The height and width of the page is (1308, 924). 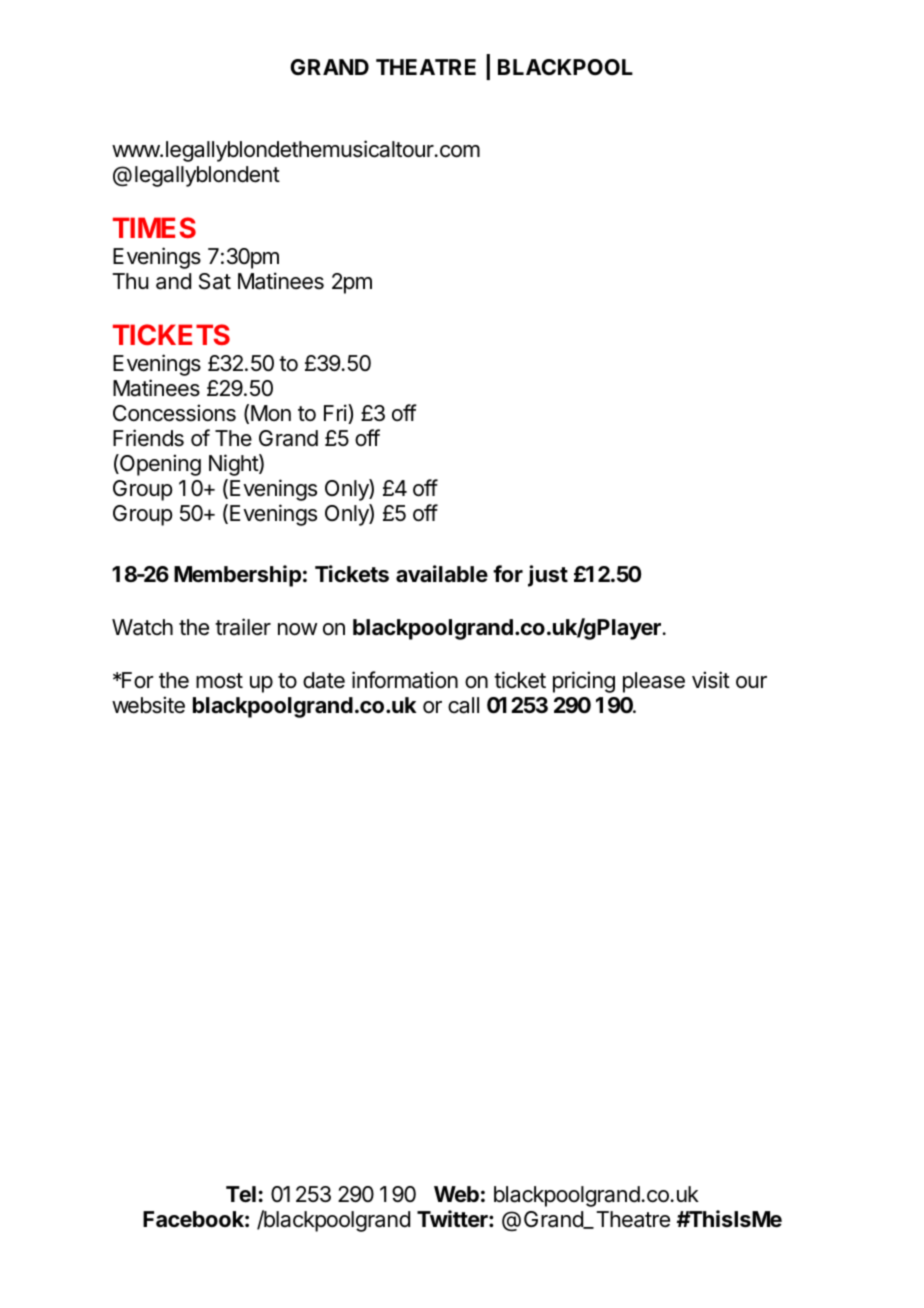 I want to click on call, so click(x=463, y=705).
